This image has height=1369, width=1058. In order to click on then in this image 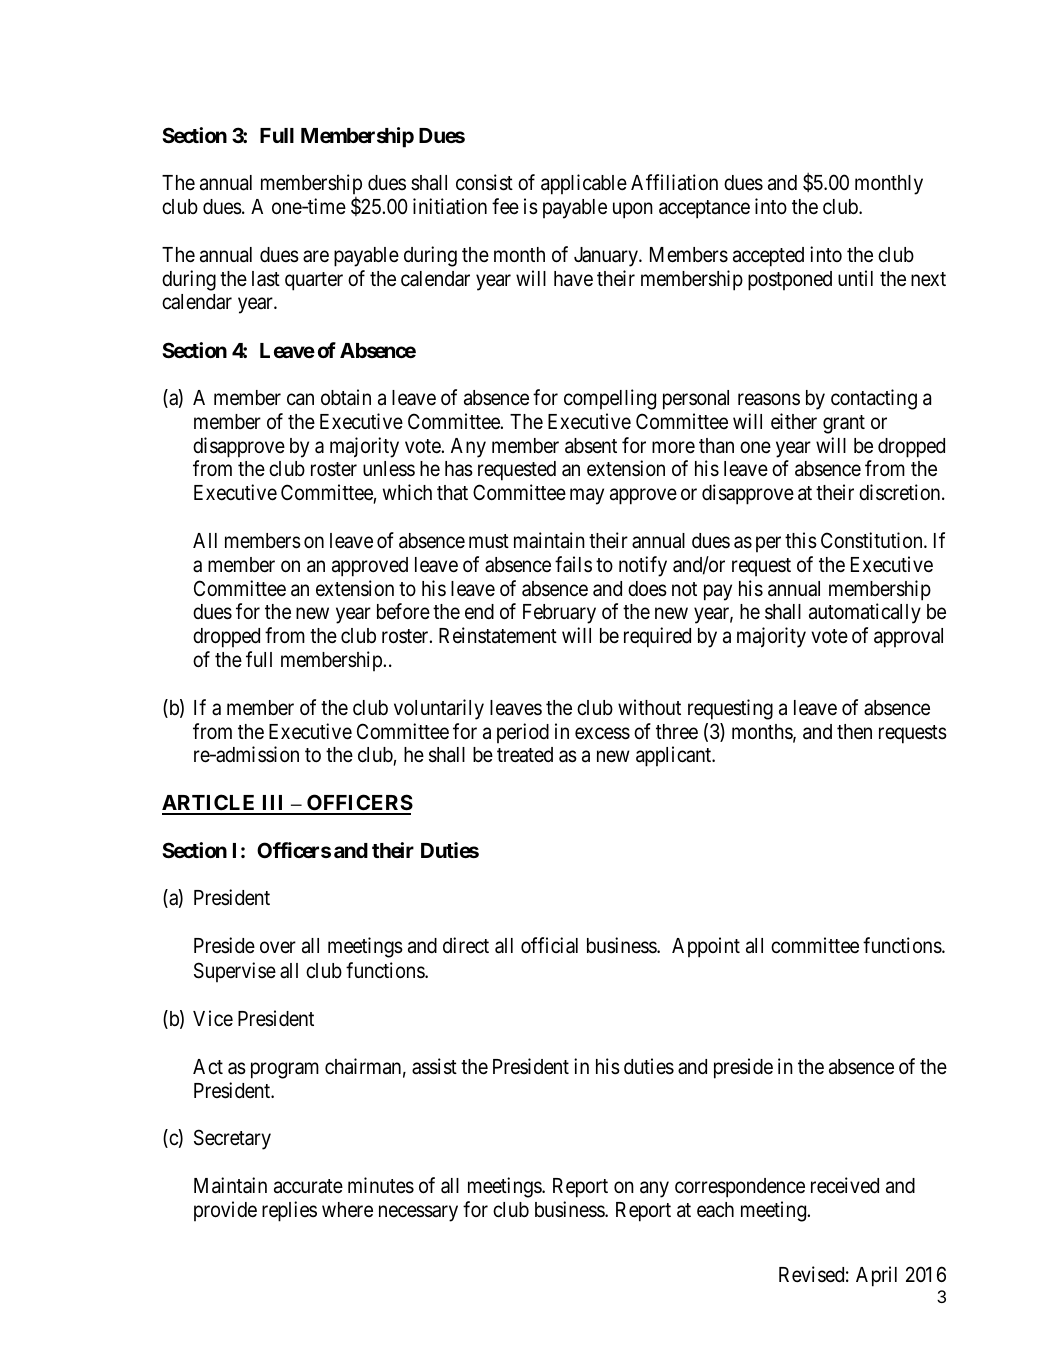, I will do `click(854, 731)`.
